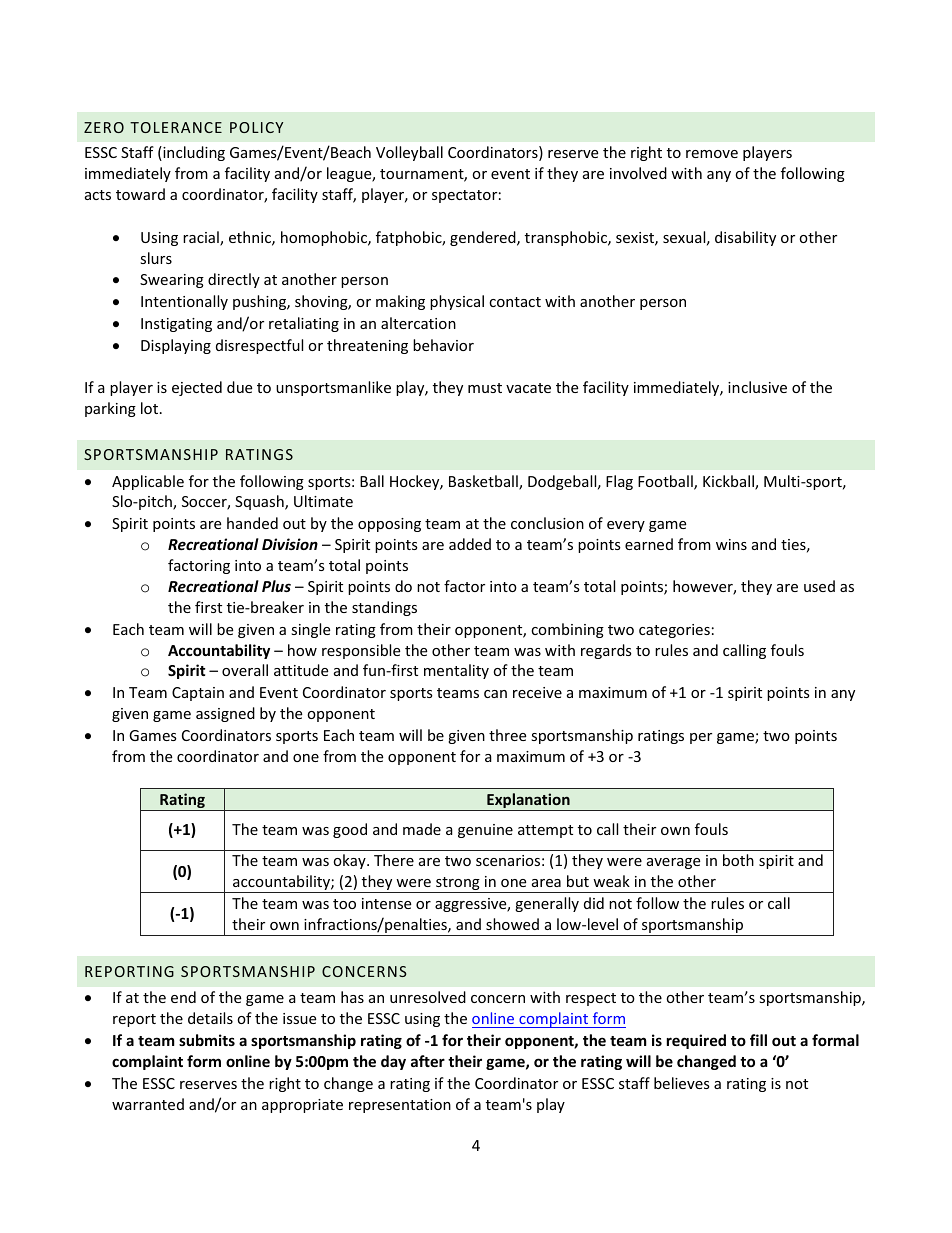 Image resolution: width=952 pixels, height=1233 pixels. What do you see at coordinates (193, 153) in the screenshot?
I see `including` at bounding box center [193, 153].
